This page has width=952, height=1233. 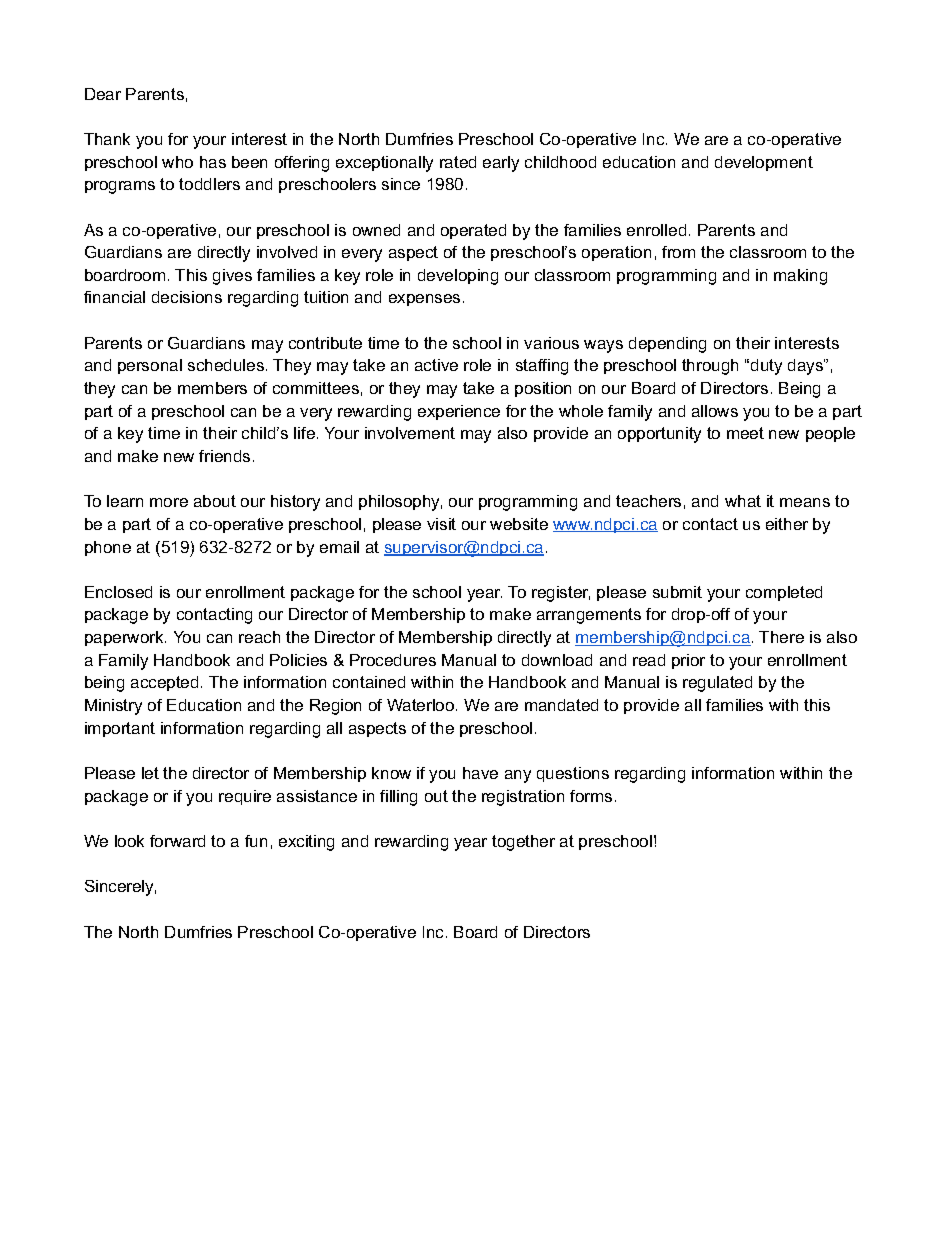 I want to click on forward, so click(x=177, y=841).
